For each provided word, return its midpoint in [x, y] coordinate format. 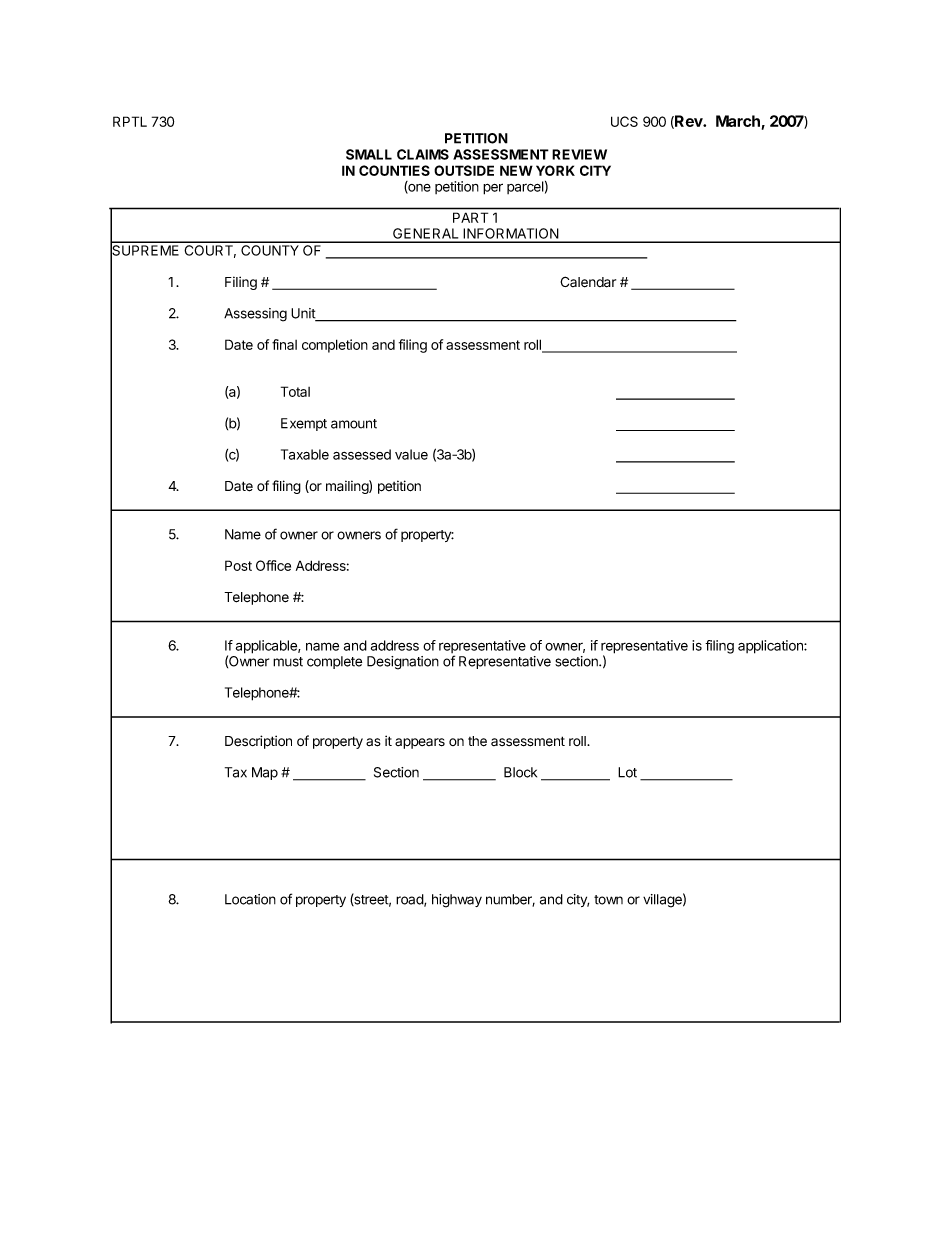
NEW [516, 170]
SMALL [369, 154]
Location [250, 899]
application [771, 647]
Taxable [305, 454]
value [411, 454]
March [738, 121]
